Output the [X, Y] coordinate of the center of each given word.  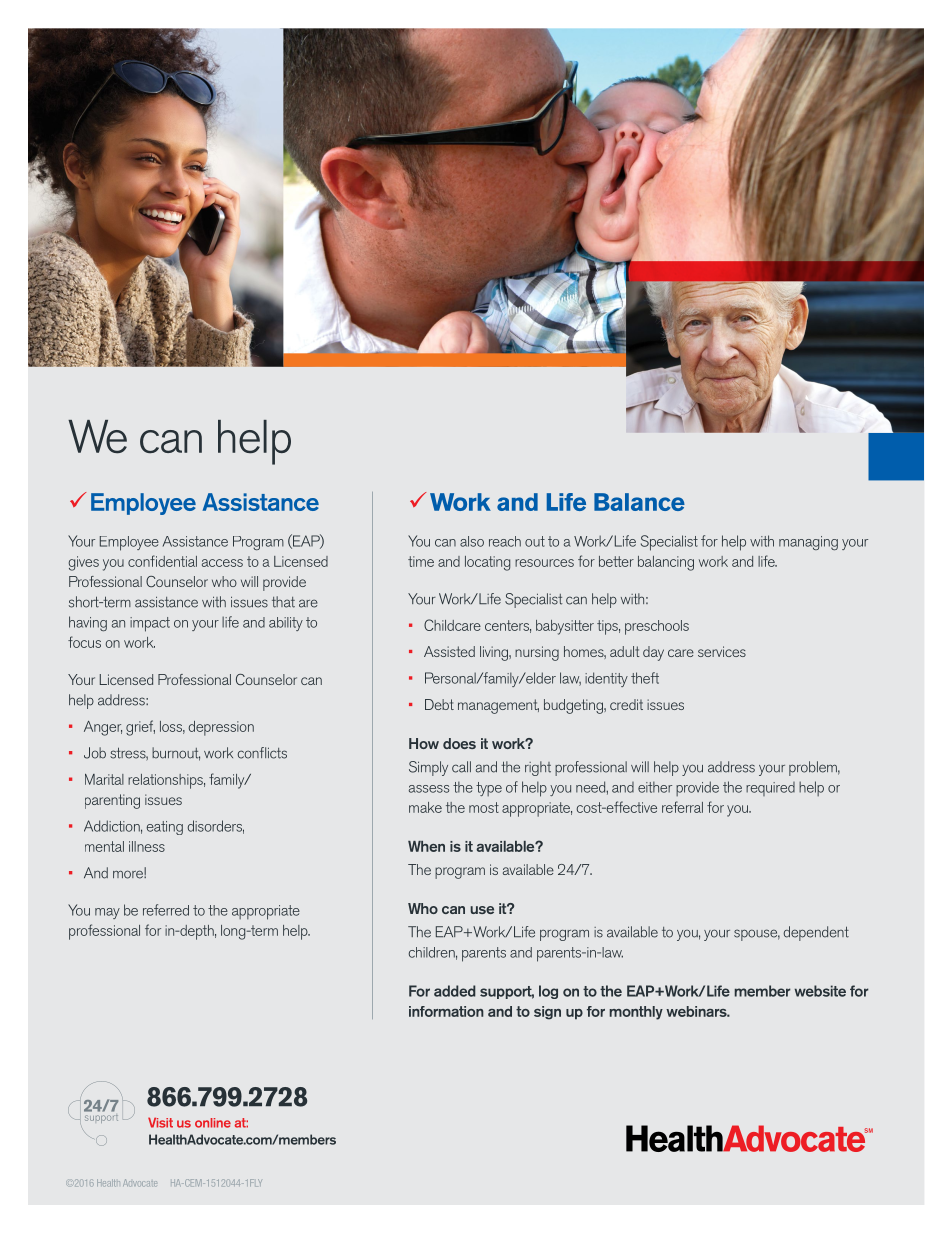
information [446, 1011]
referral [682, 807]
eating [164, 828]
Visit [160, 1122]
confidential [162, 561]
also [472, 541]
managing [808, 543]
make [425, 807]
